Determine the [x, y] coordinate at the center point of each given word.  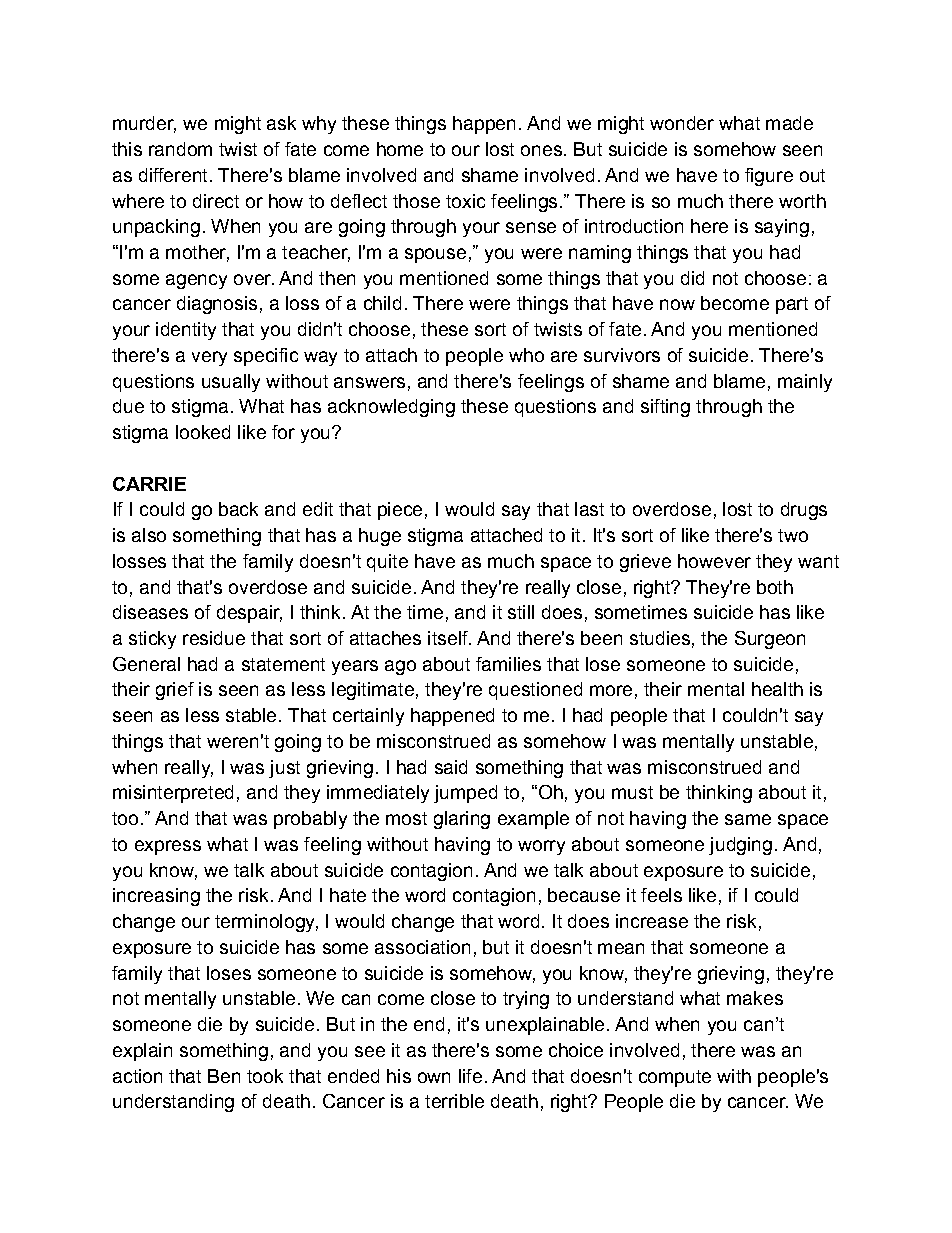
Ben [224, 1076]
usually [231, 383]
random [180, 149]
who [526, 355]
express [168, 847]
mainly [805, 383]
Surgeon [770, 640]
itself [449, 638]
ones [541, 150]
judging [740, 846]
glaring [462, 820]
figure [769, 177]
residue [214, 638]
